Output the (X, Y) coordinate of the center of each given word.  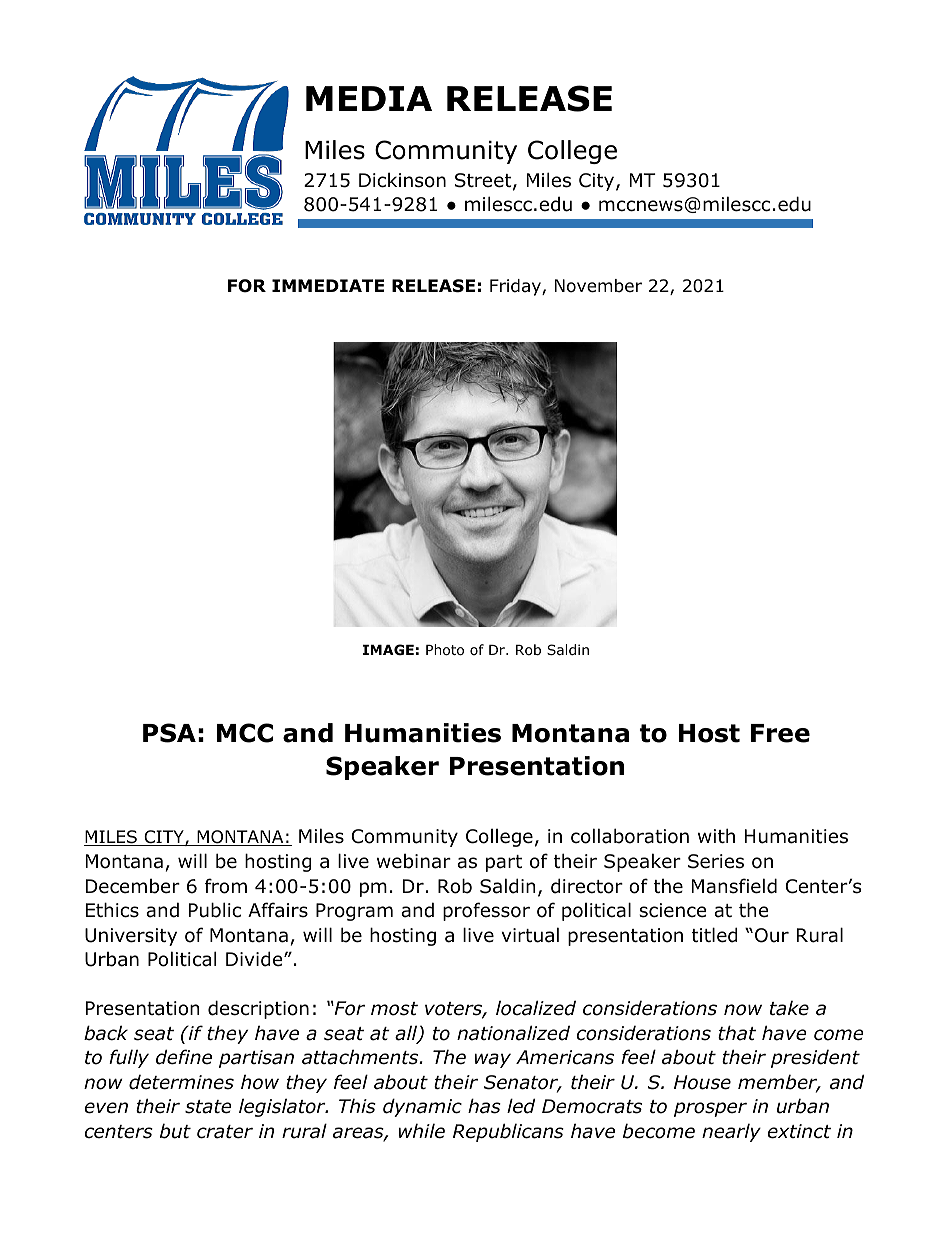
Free (780, 733)
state (208, 1107)
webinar (414, 861)
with (716, 835)
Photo (445, 650)
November (598, 286)
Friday (516, 287)
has (484, 1106)
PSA (169, 733)
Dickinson (402, 180)
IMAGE (388, 649)
